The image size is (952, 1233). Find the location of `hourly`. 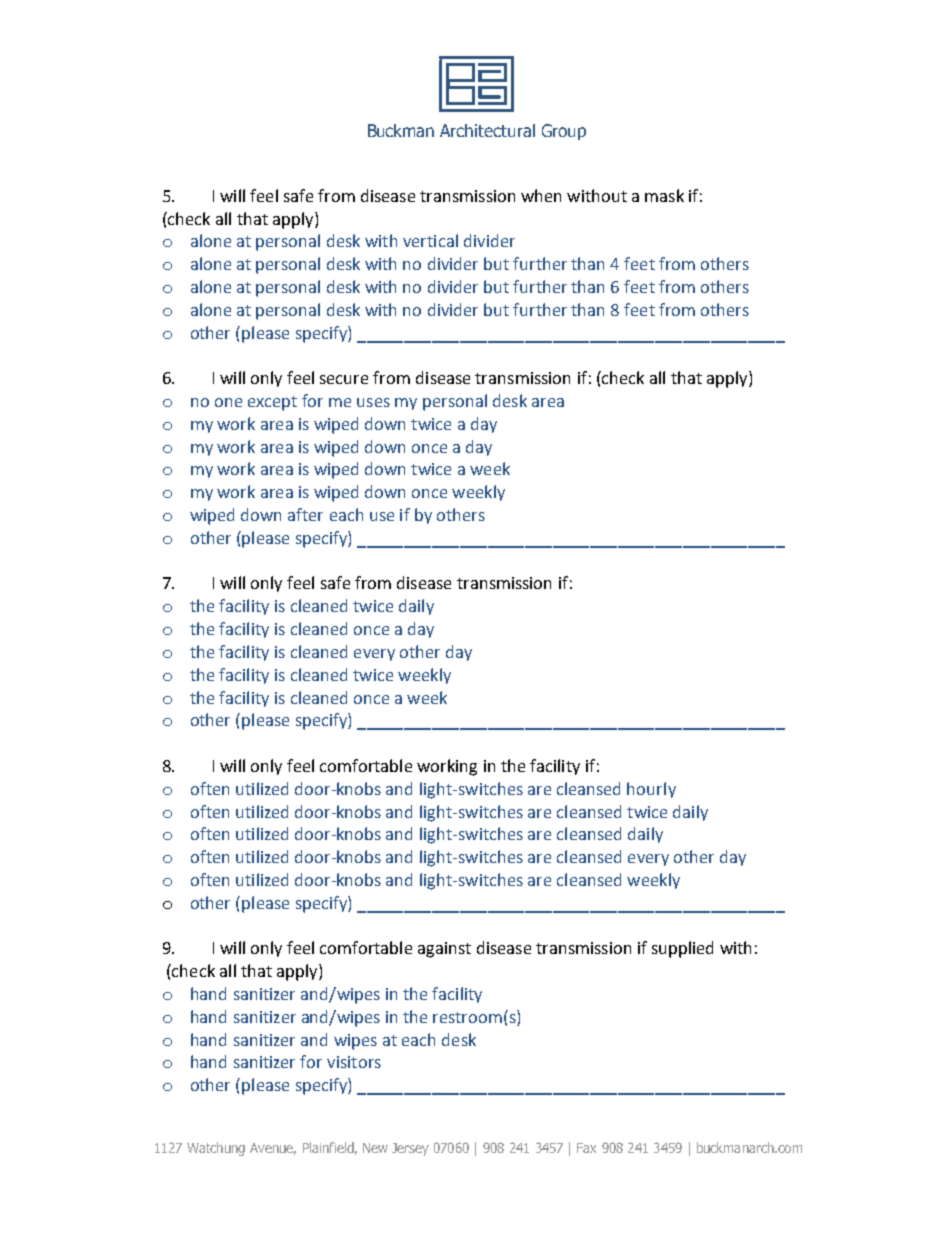

hourly is located at coordinates (651, 790).
